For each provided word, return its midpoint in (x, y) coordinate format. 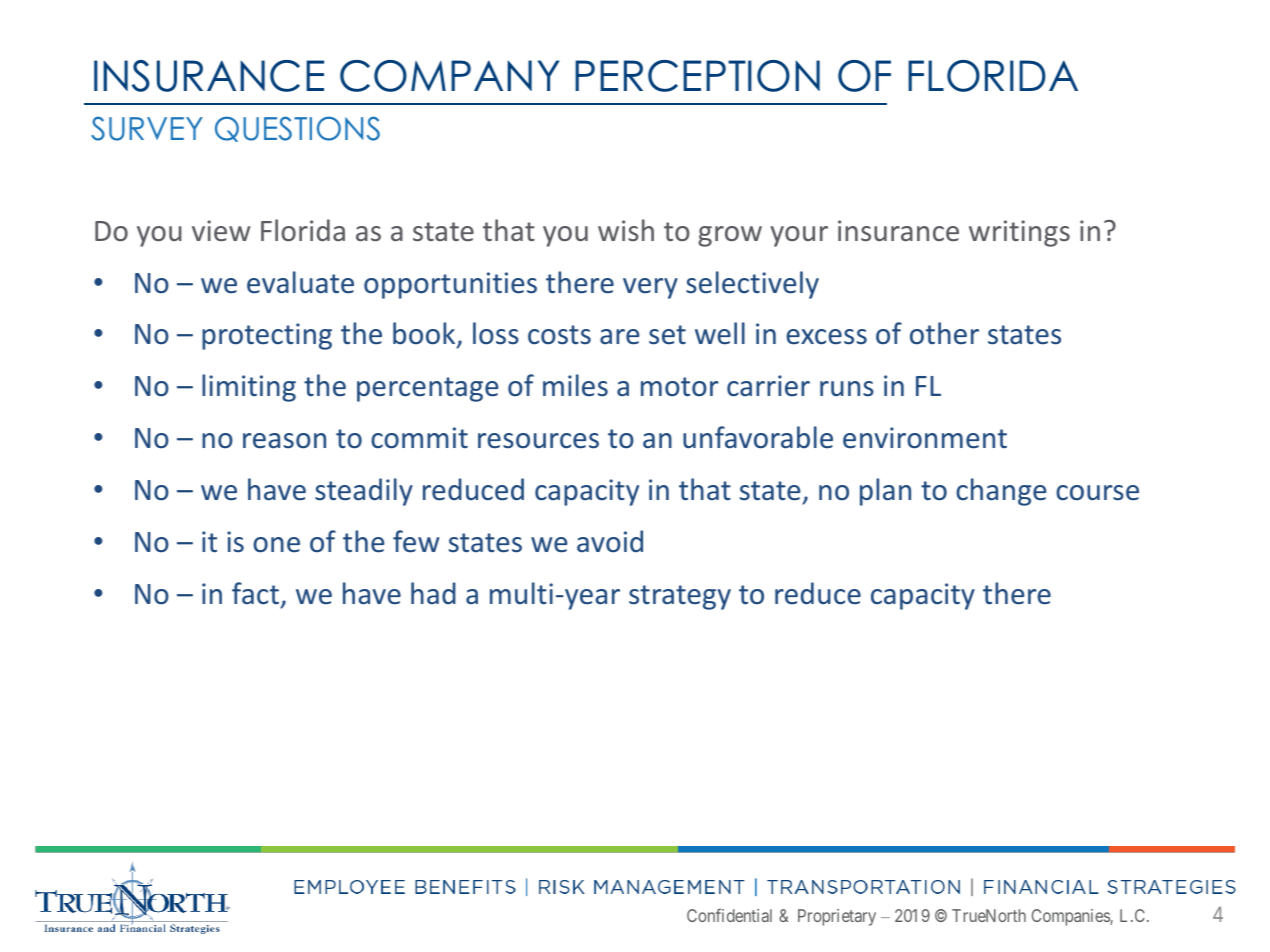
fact (257, 594)
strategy (680, 597)
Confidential (729, 915)
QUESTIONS (297, 129)
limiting (249, 388)
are (619, 337)
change (1001, 492)
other (944, 333)
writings (1019, 233)
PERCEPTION (697, 76)
